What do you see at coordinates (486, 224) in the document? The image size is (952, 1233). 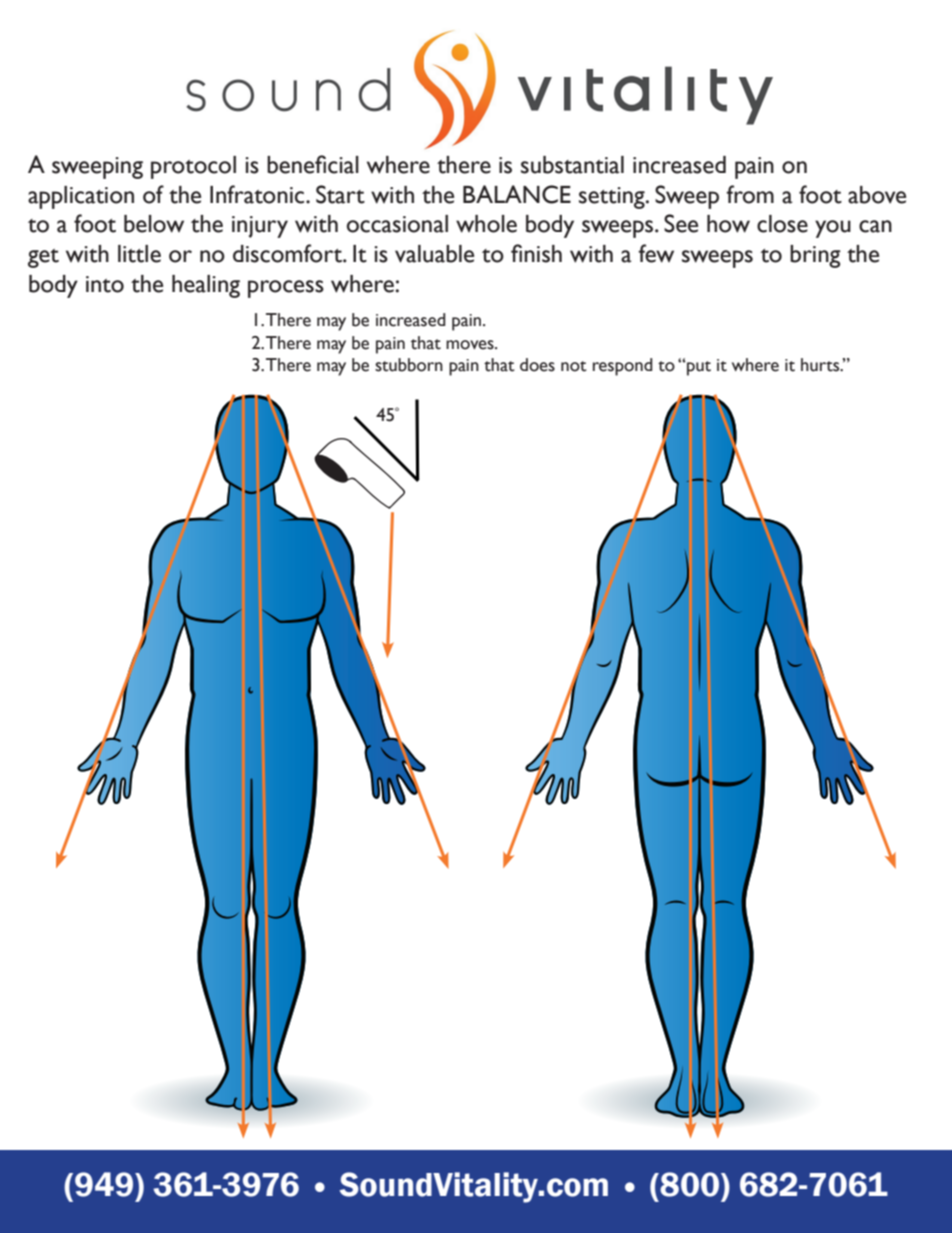 I see `whole` at bounding box center [486, 224].
